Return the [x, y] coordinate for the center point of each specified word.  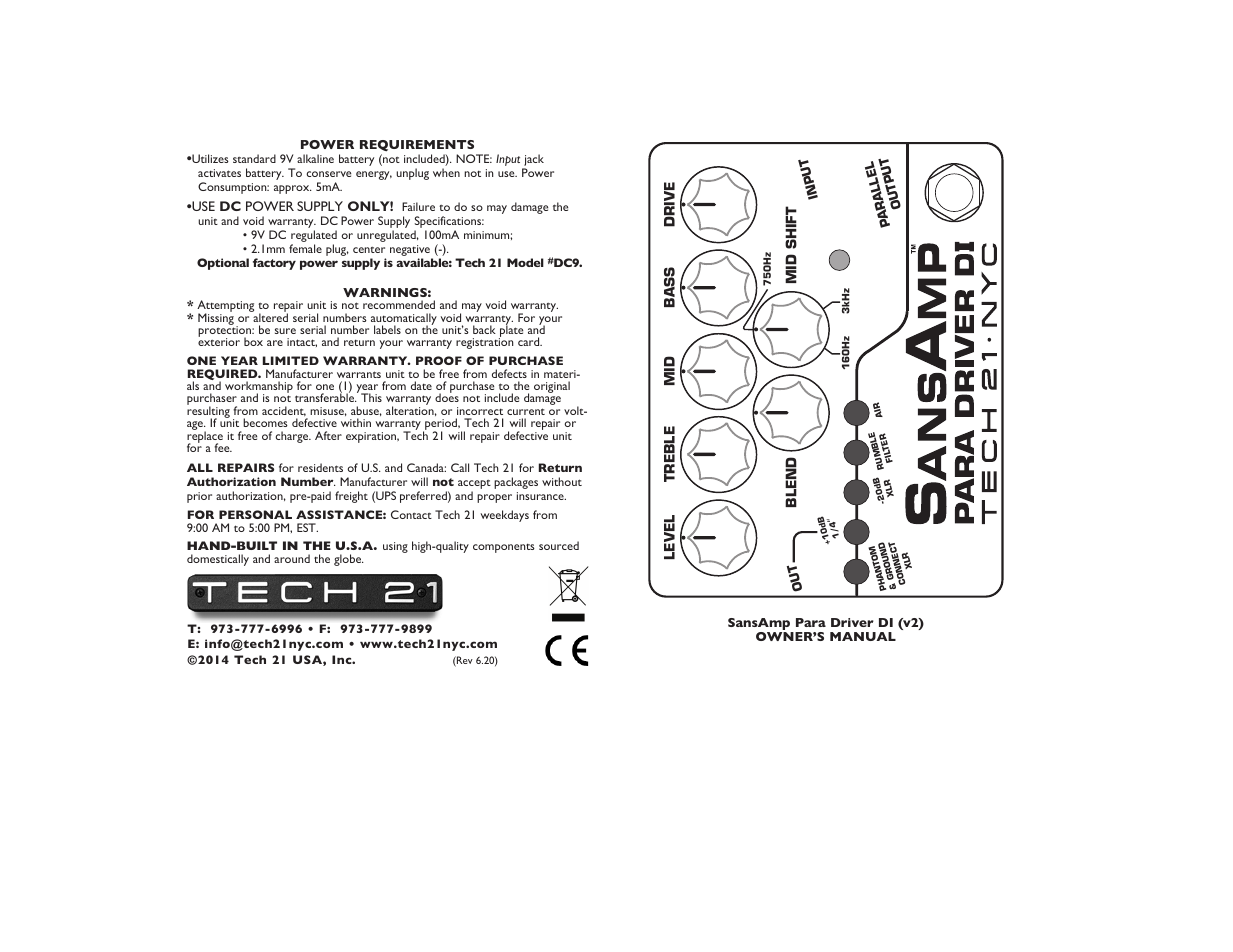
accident [284, 411]
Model [525, 262]
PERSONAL [255, 514]
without [562, 481]
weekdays [504, 516]
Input [509, 161]
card [530, 341]
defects [509, 373]
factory [274, 264]
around [292, 558]
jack [533, 161]
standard [254, 158]
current [526, 411]
